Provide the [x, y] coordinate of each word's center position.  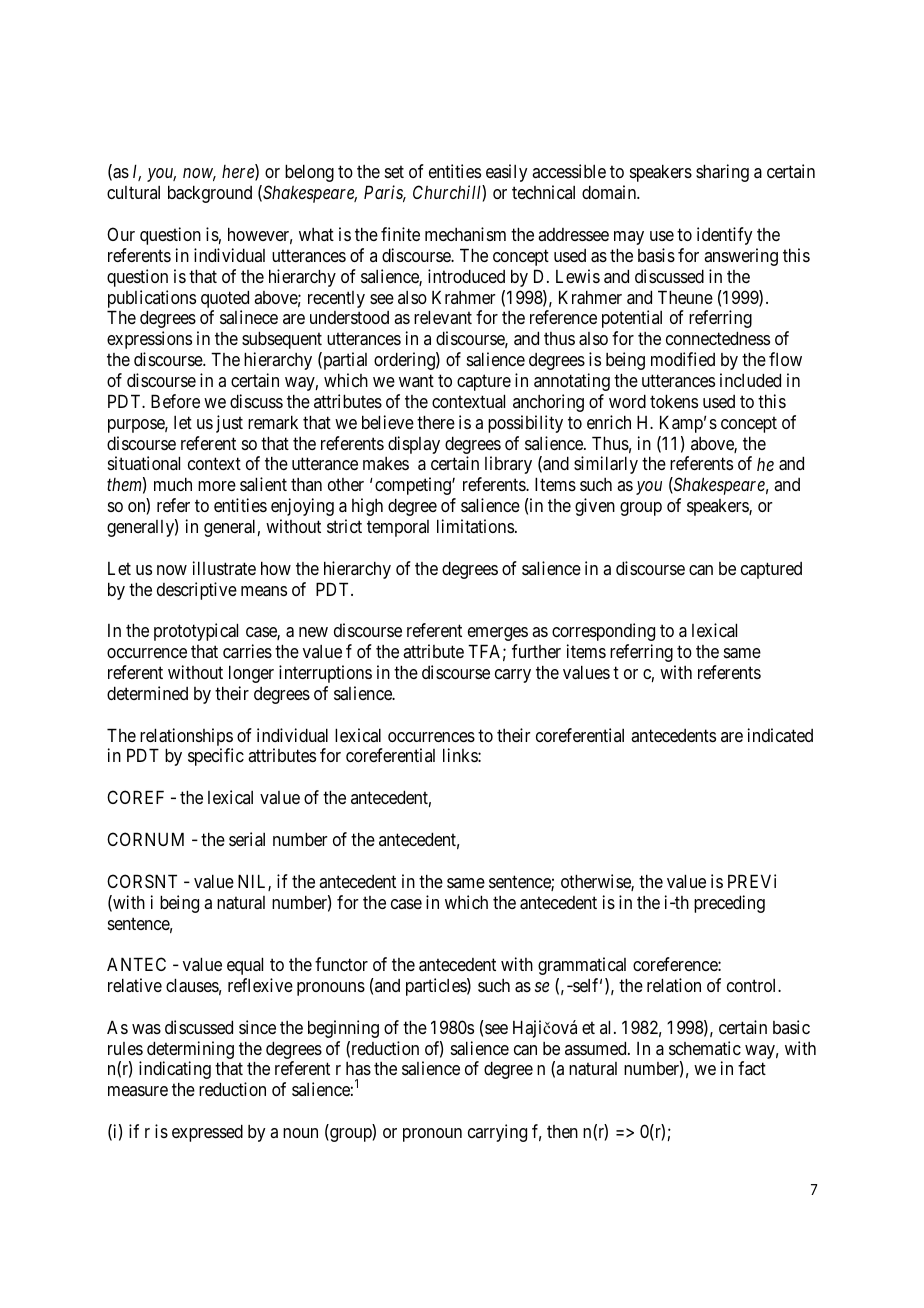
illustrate [224, 568]
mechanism [465, 234]
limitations [475, 526]
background [210, 194]
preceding [729, 904]
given [595, 507]
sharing [722, 173]
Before [175, 401]
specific [216, 757]
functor [341, 964]
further [536, 651]
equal [245, 966]
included [750, 380]
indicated [780, 735]
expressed [207, 1133]
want [416, 381]
